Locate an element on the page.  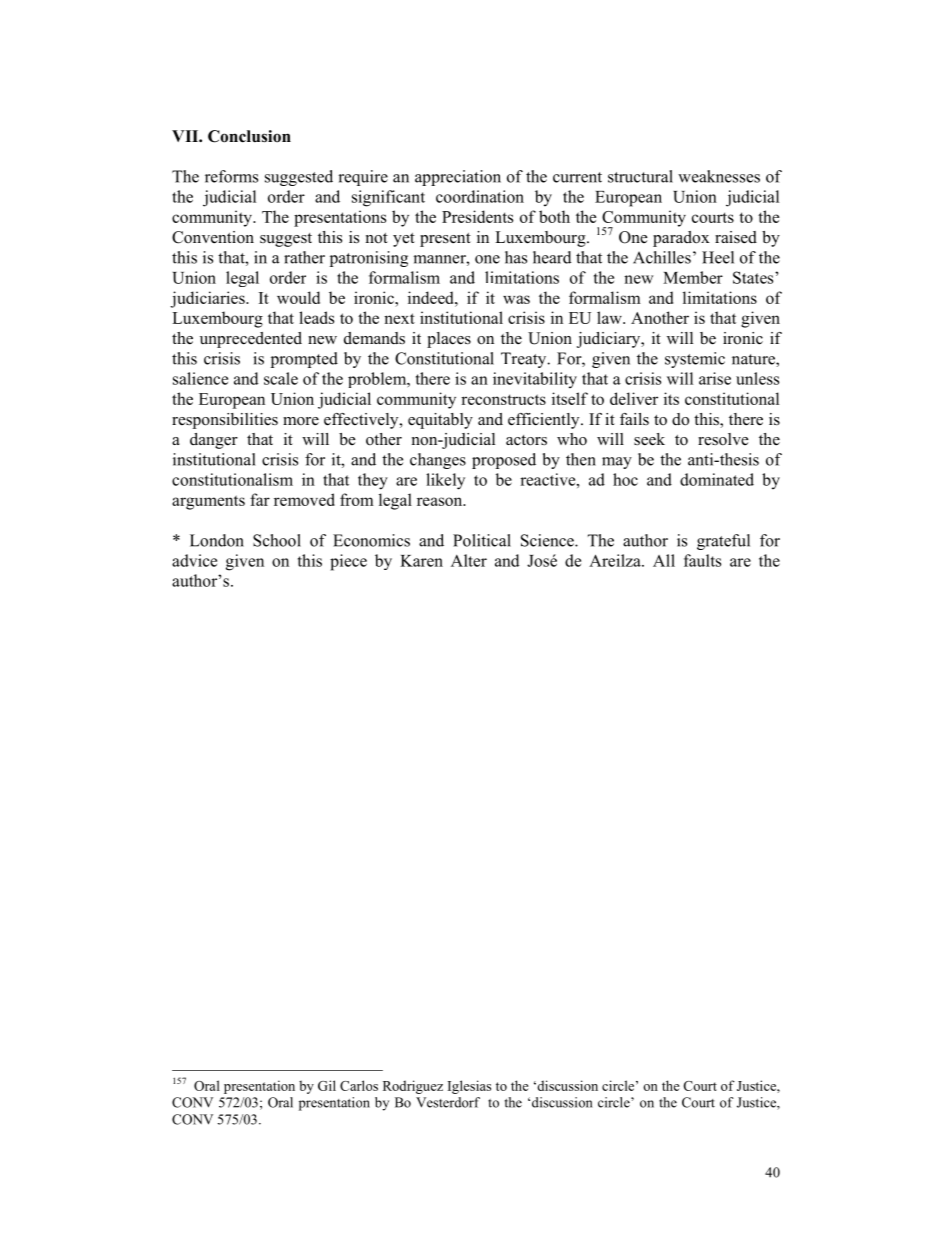
Rodriguez is located at coordinates (413, 1087).
